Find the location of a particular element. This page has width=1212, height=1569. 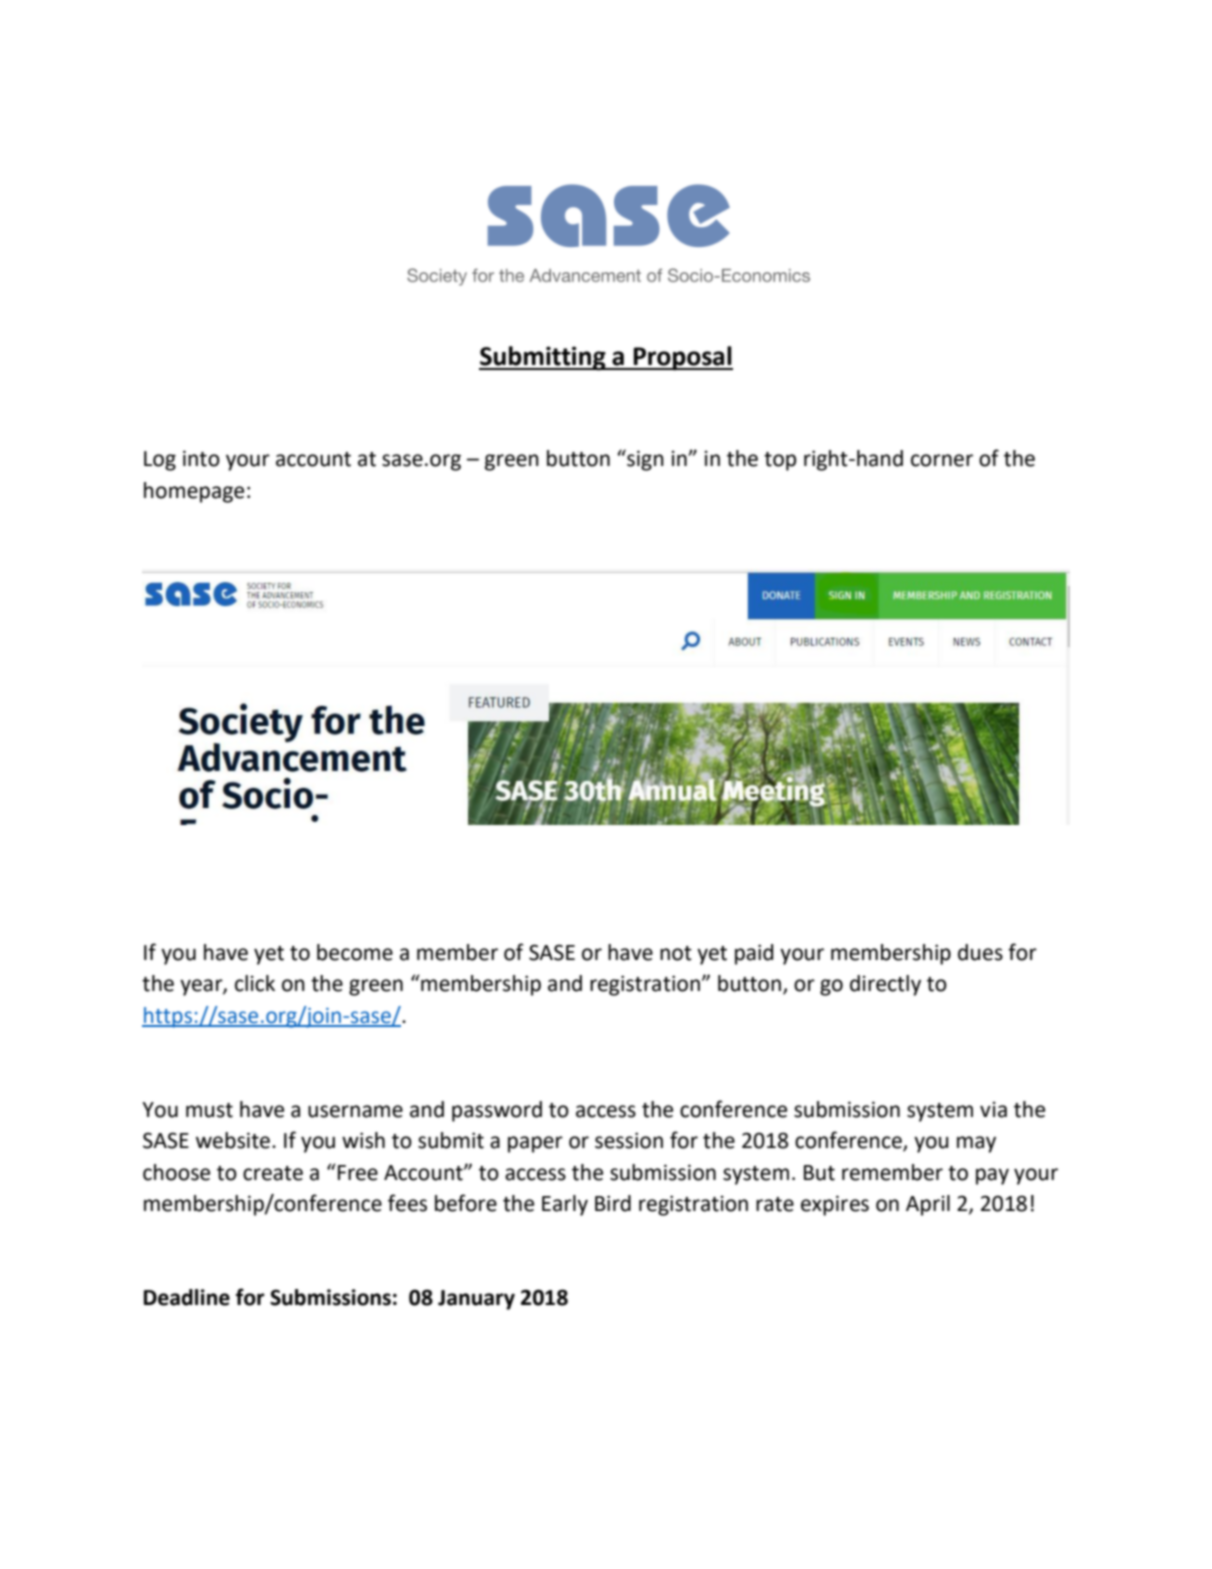

sign is located at coordinates (644, 460).
